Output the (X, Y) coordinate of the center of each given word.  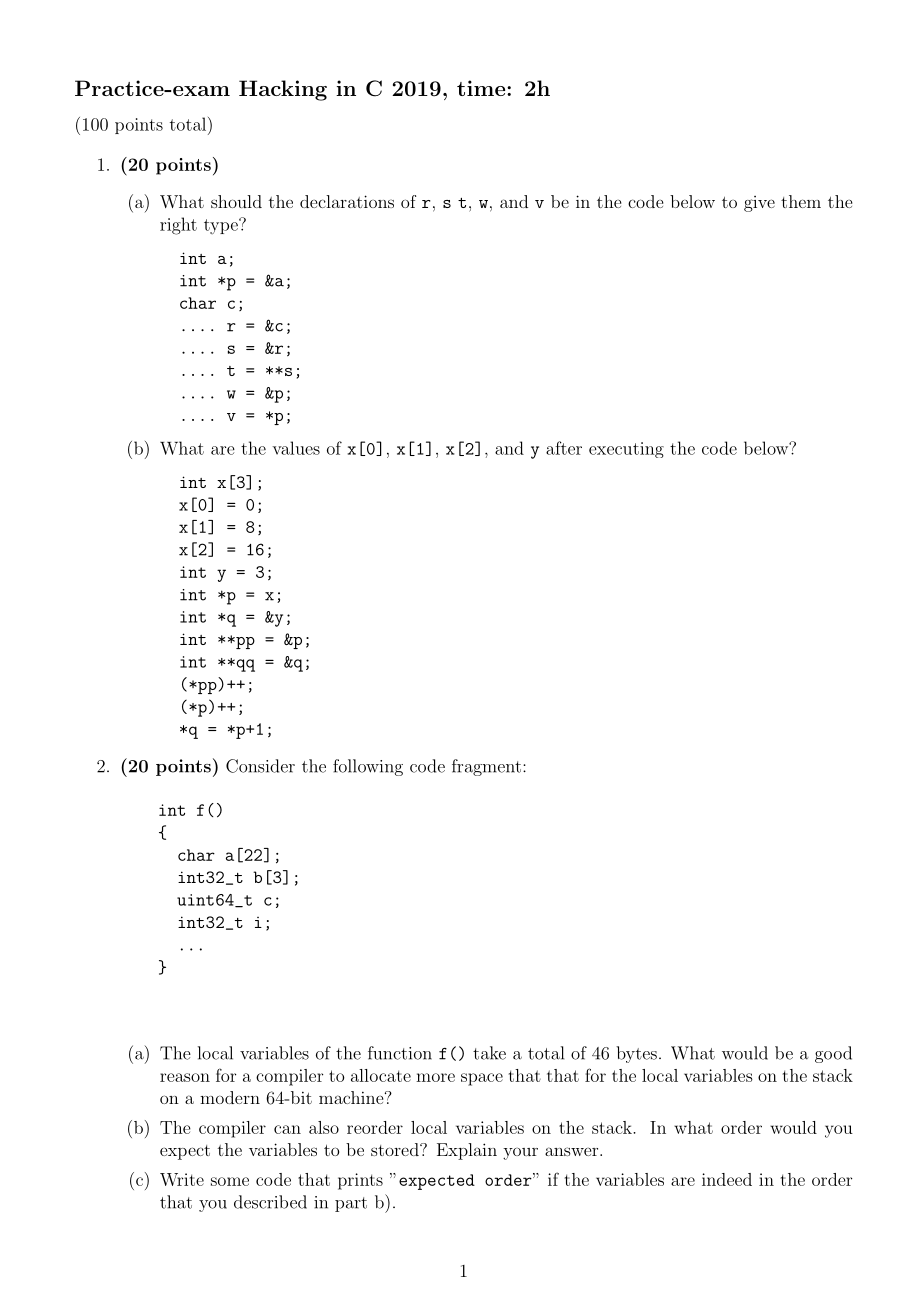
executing (626, 450)
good (833, 1054)
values (296, 448)
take (489, 1053)
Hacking (283, 90)
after (564, 448)
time (481, 88)
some (230, 1181)
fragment (486, 767)
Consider (260, 766)
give (759, 204)
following (368, 767)
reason (185, 1077)
